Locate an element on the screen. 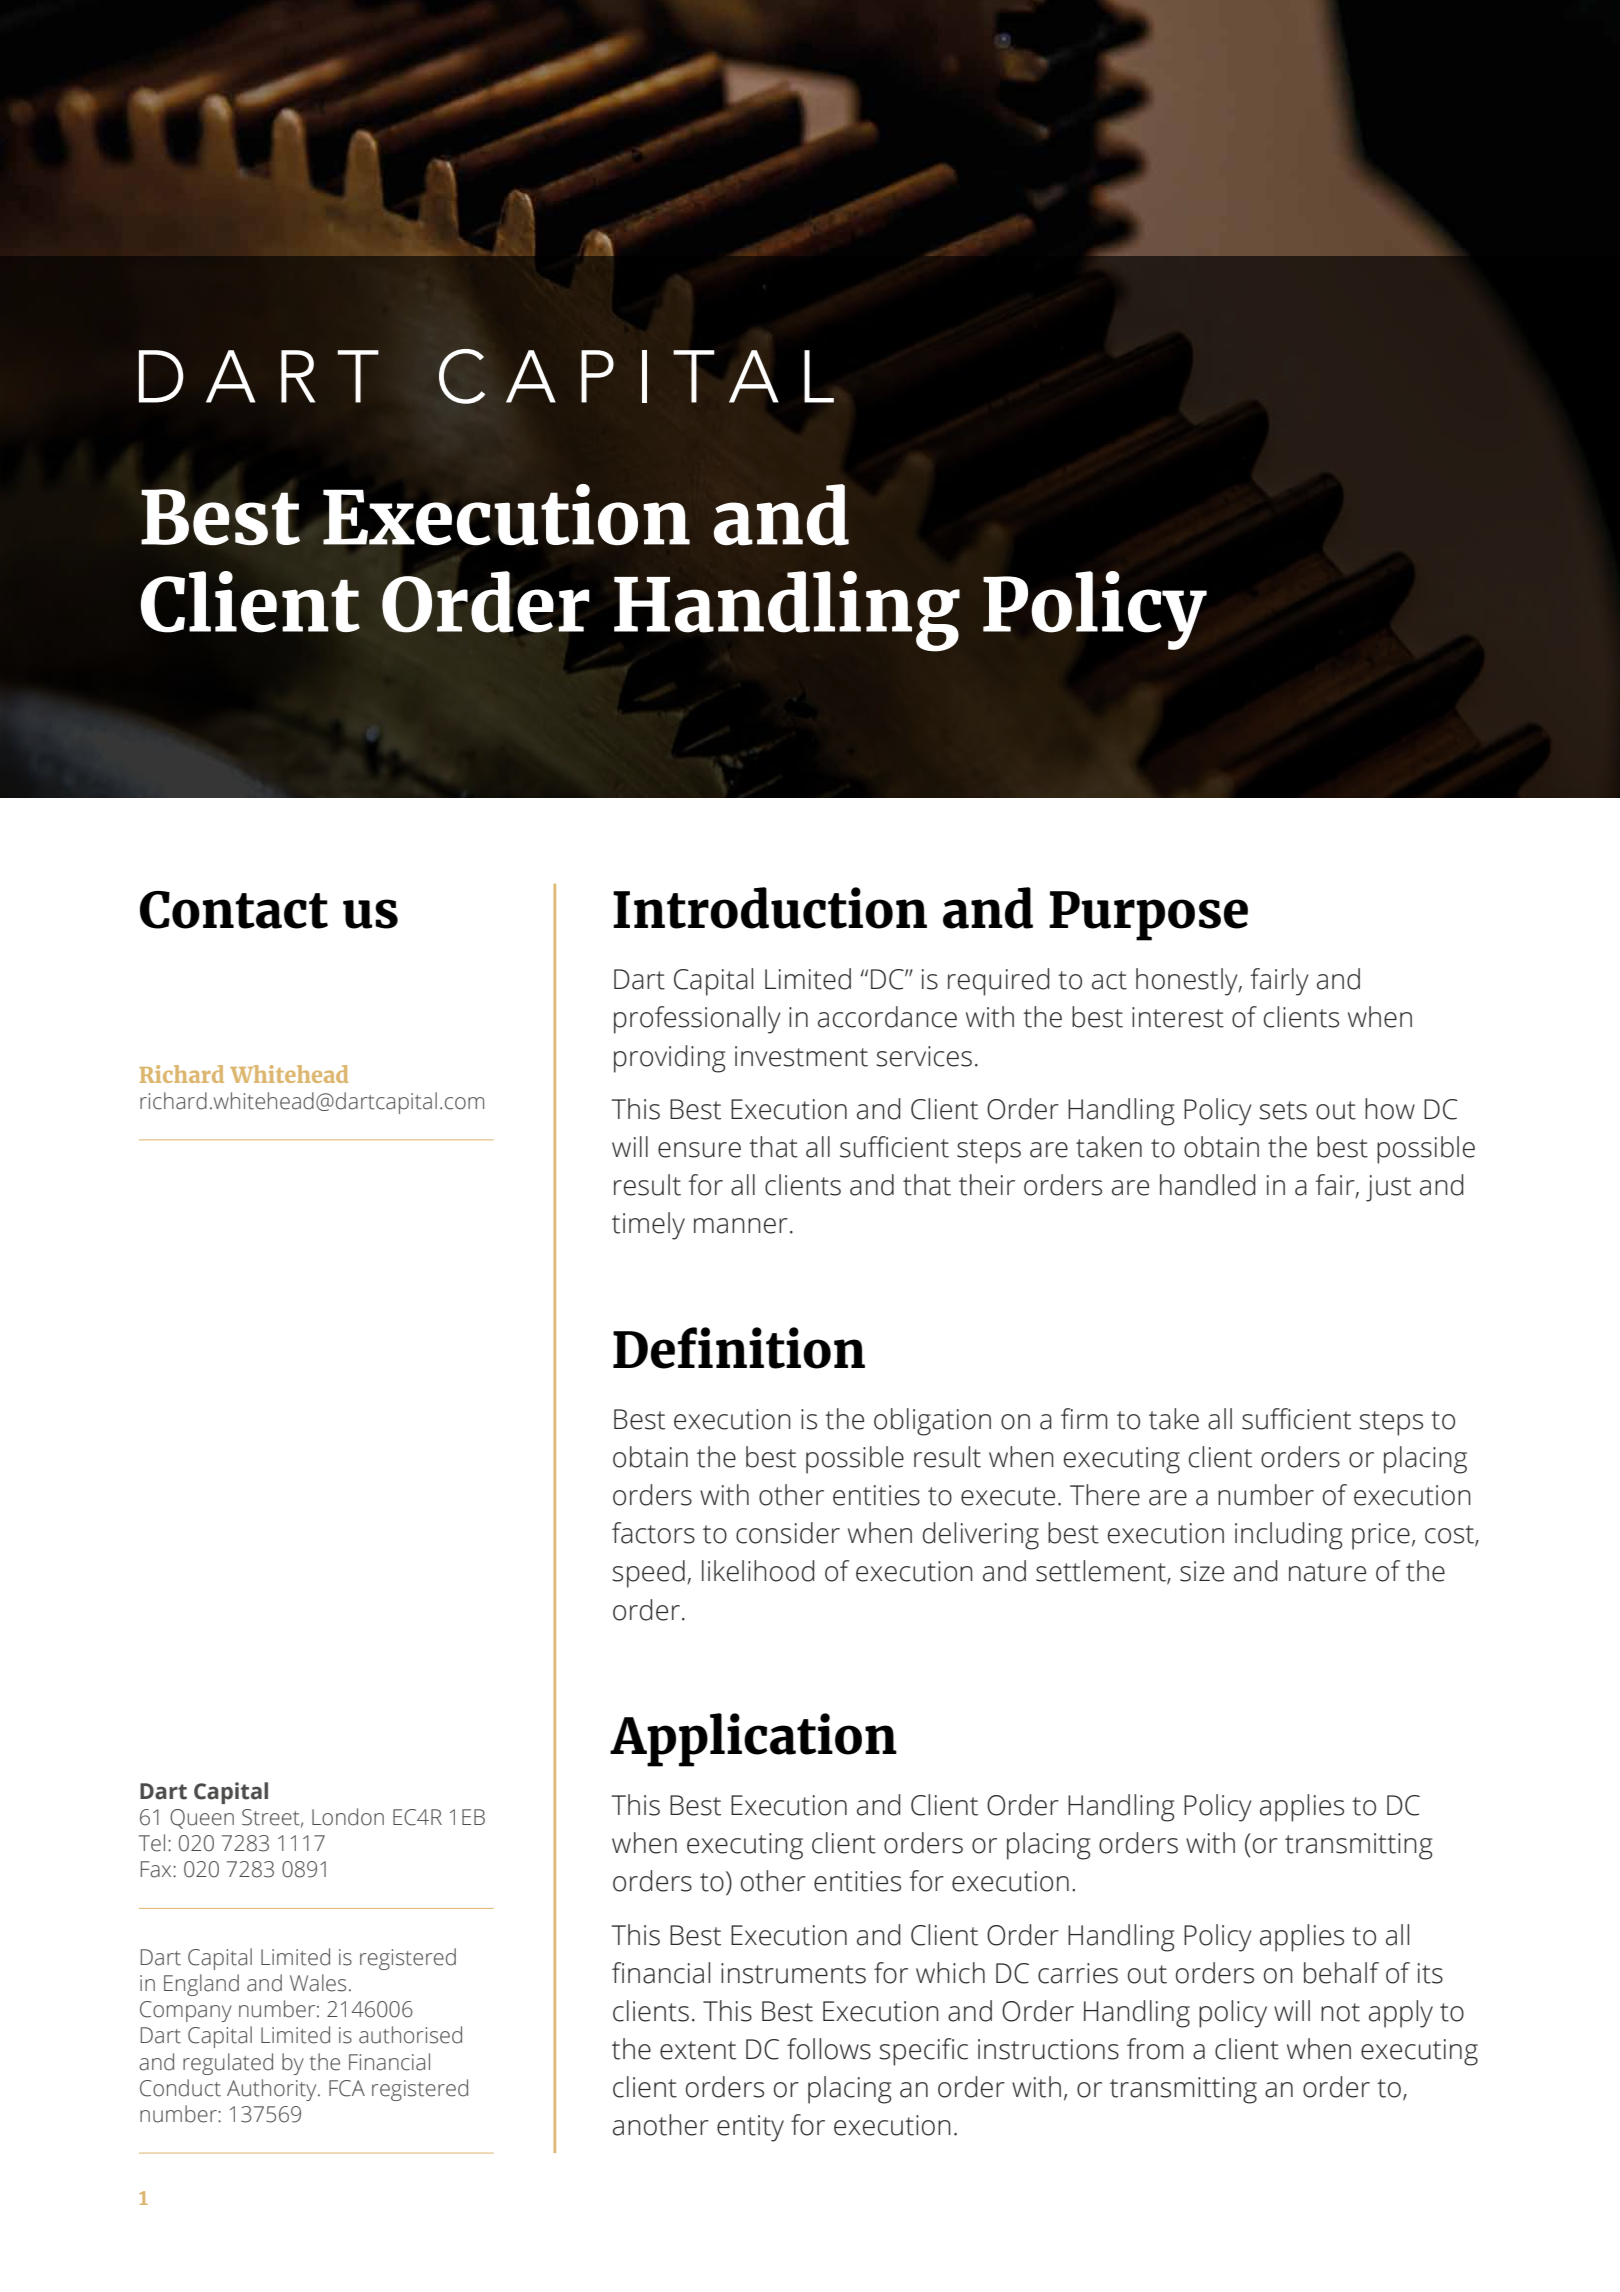 The height and width of the screenshot is (2292, 1620). nature is located at coordinates (1327, 1572).
